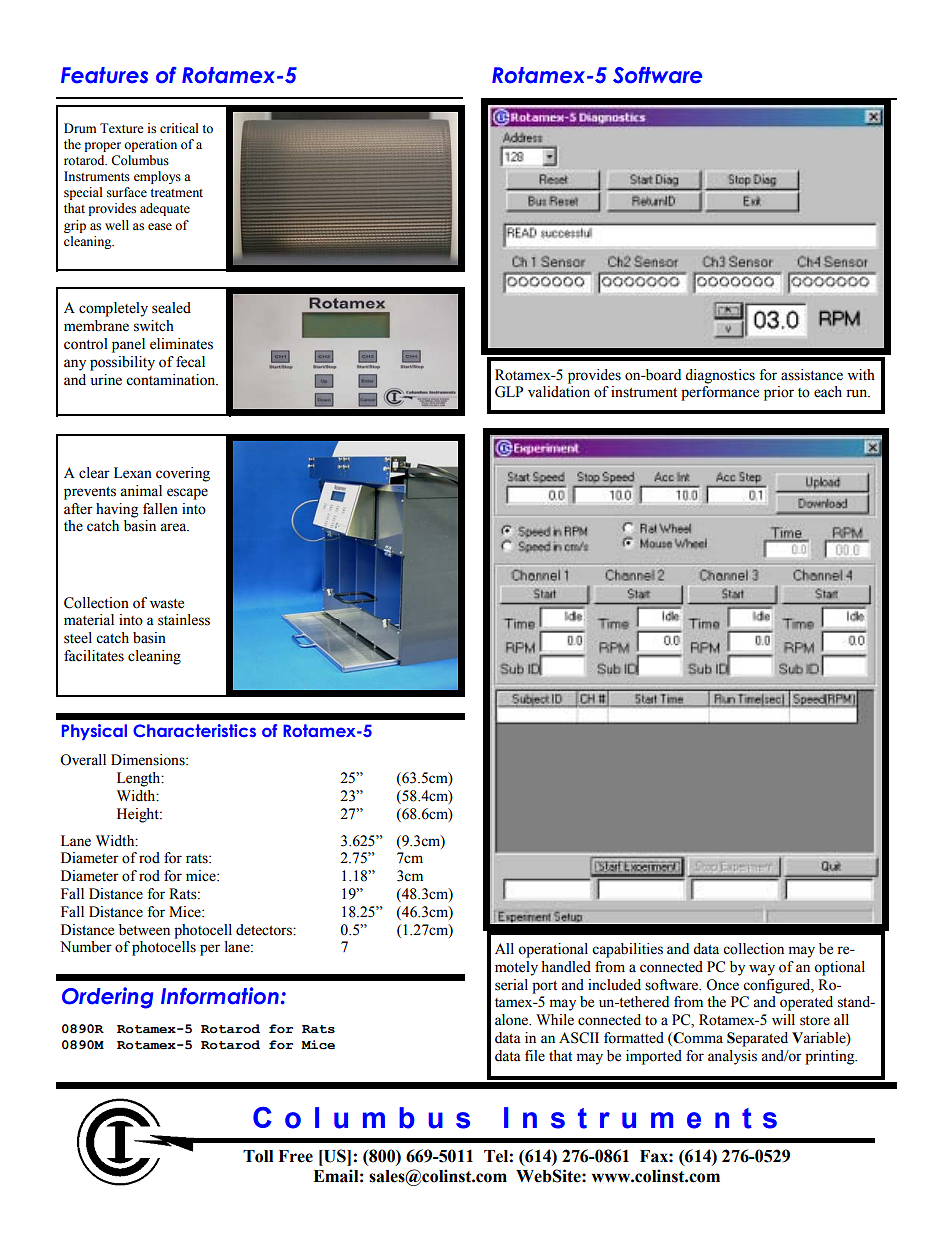 The height and width of the image is (1233, 952). Describe the element at coordinates (812, 375) in the image. I see `assistance` at that location.
